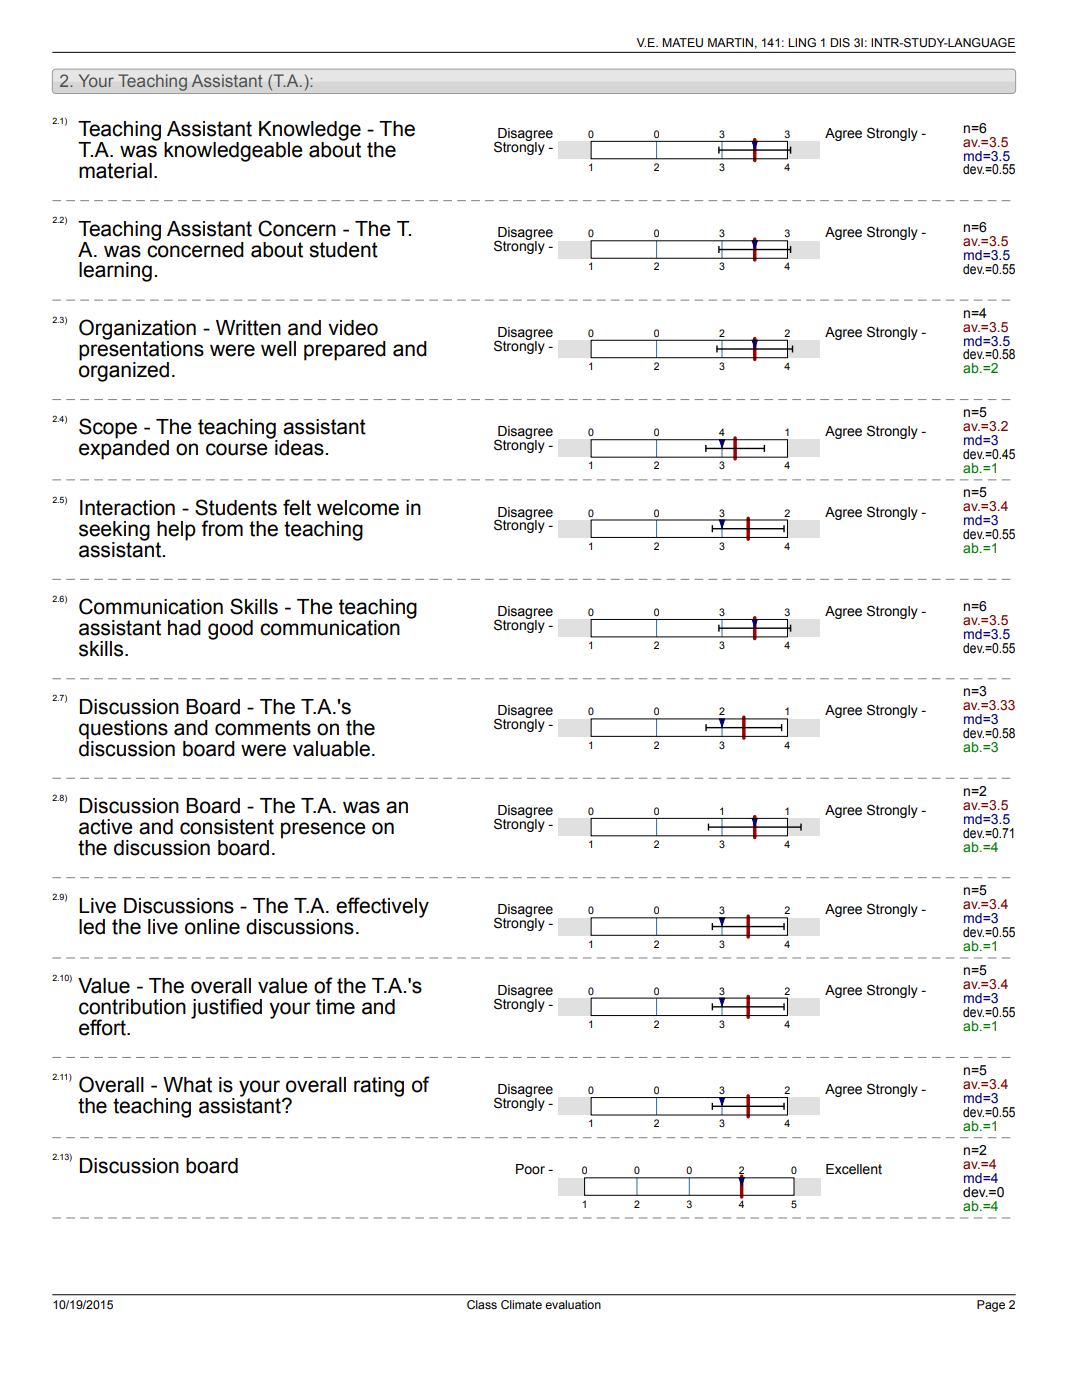  What do you see at coordinates (115, 171) in the page?
I see `material` at bounding box center [115, 171].
